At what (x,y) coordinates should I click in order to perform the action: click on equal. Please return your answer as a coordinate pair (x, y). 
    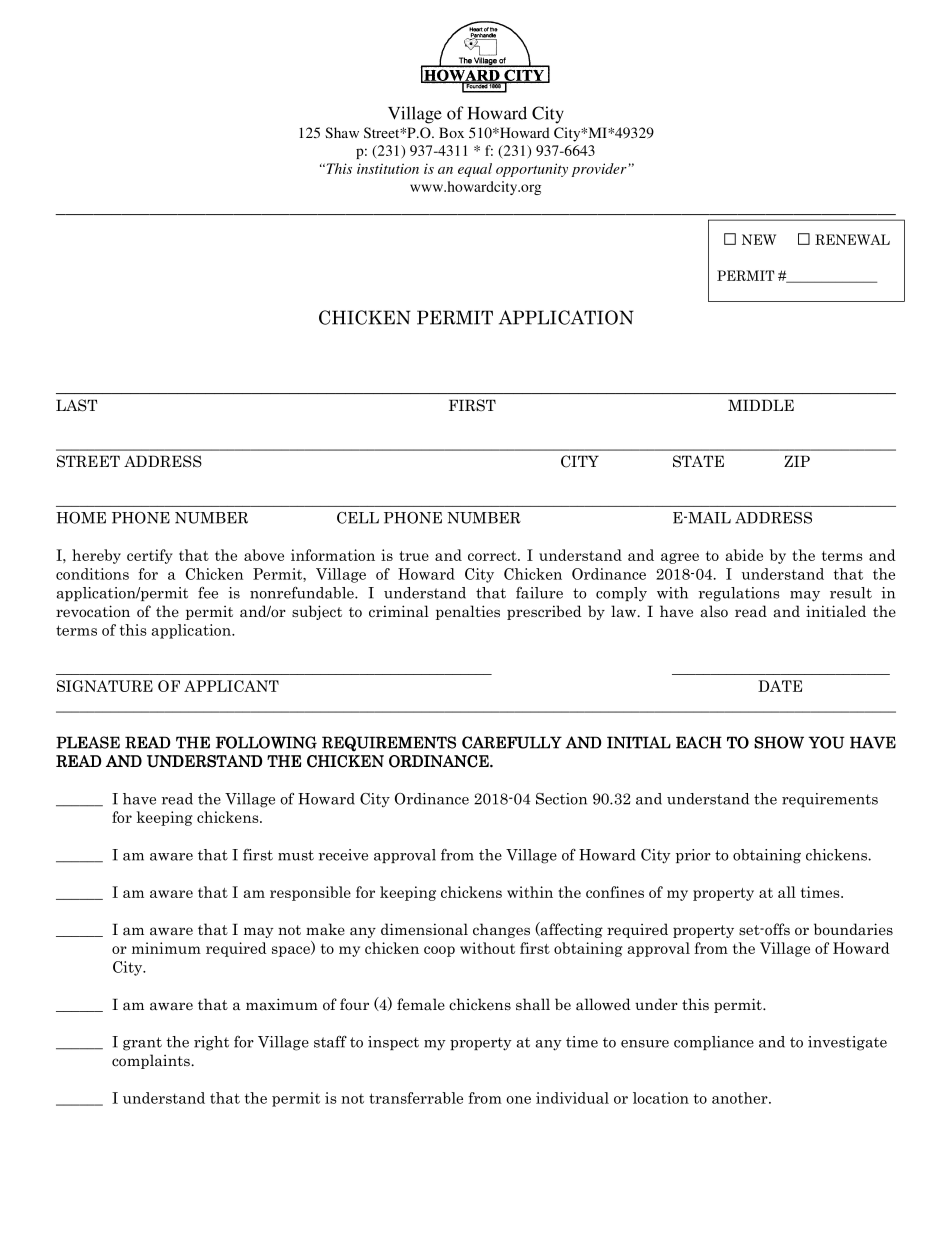
    Looking at the image, I should click on (475, 170).
